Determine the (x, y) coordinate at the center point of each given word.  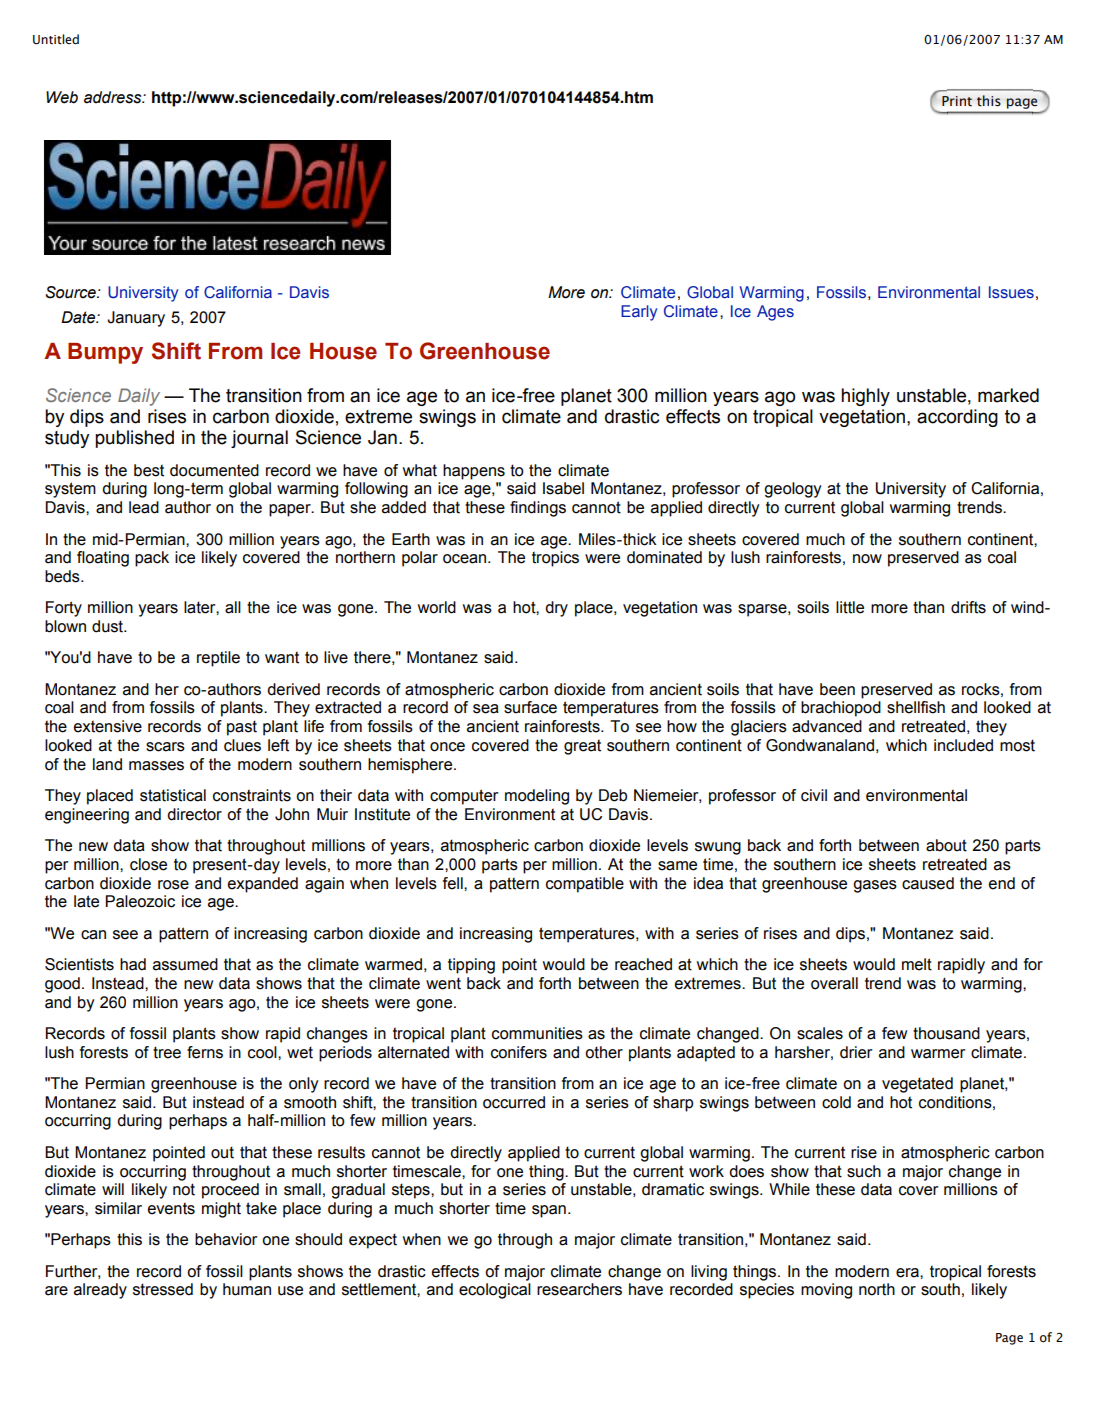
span (549, 1211)
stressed (163, 1289)
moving (826, 1291)
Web (62, 97)
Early (639, 313)
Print (957, 101)
